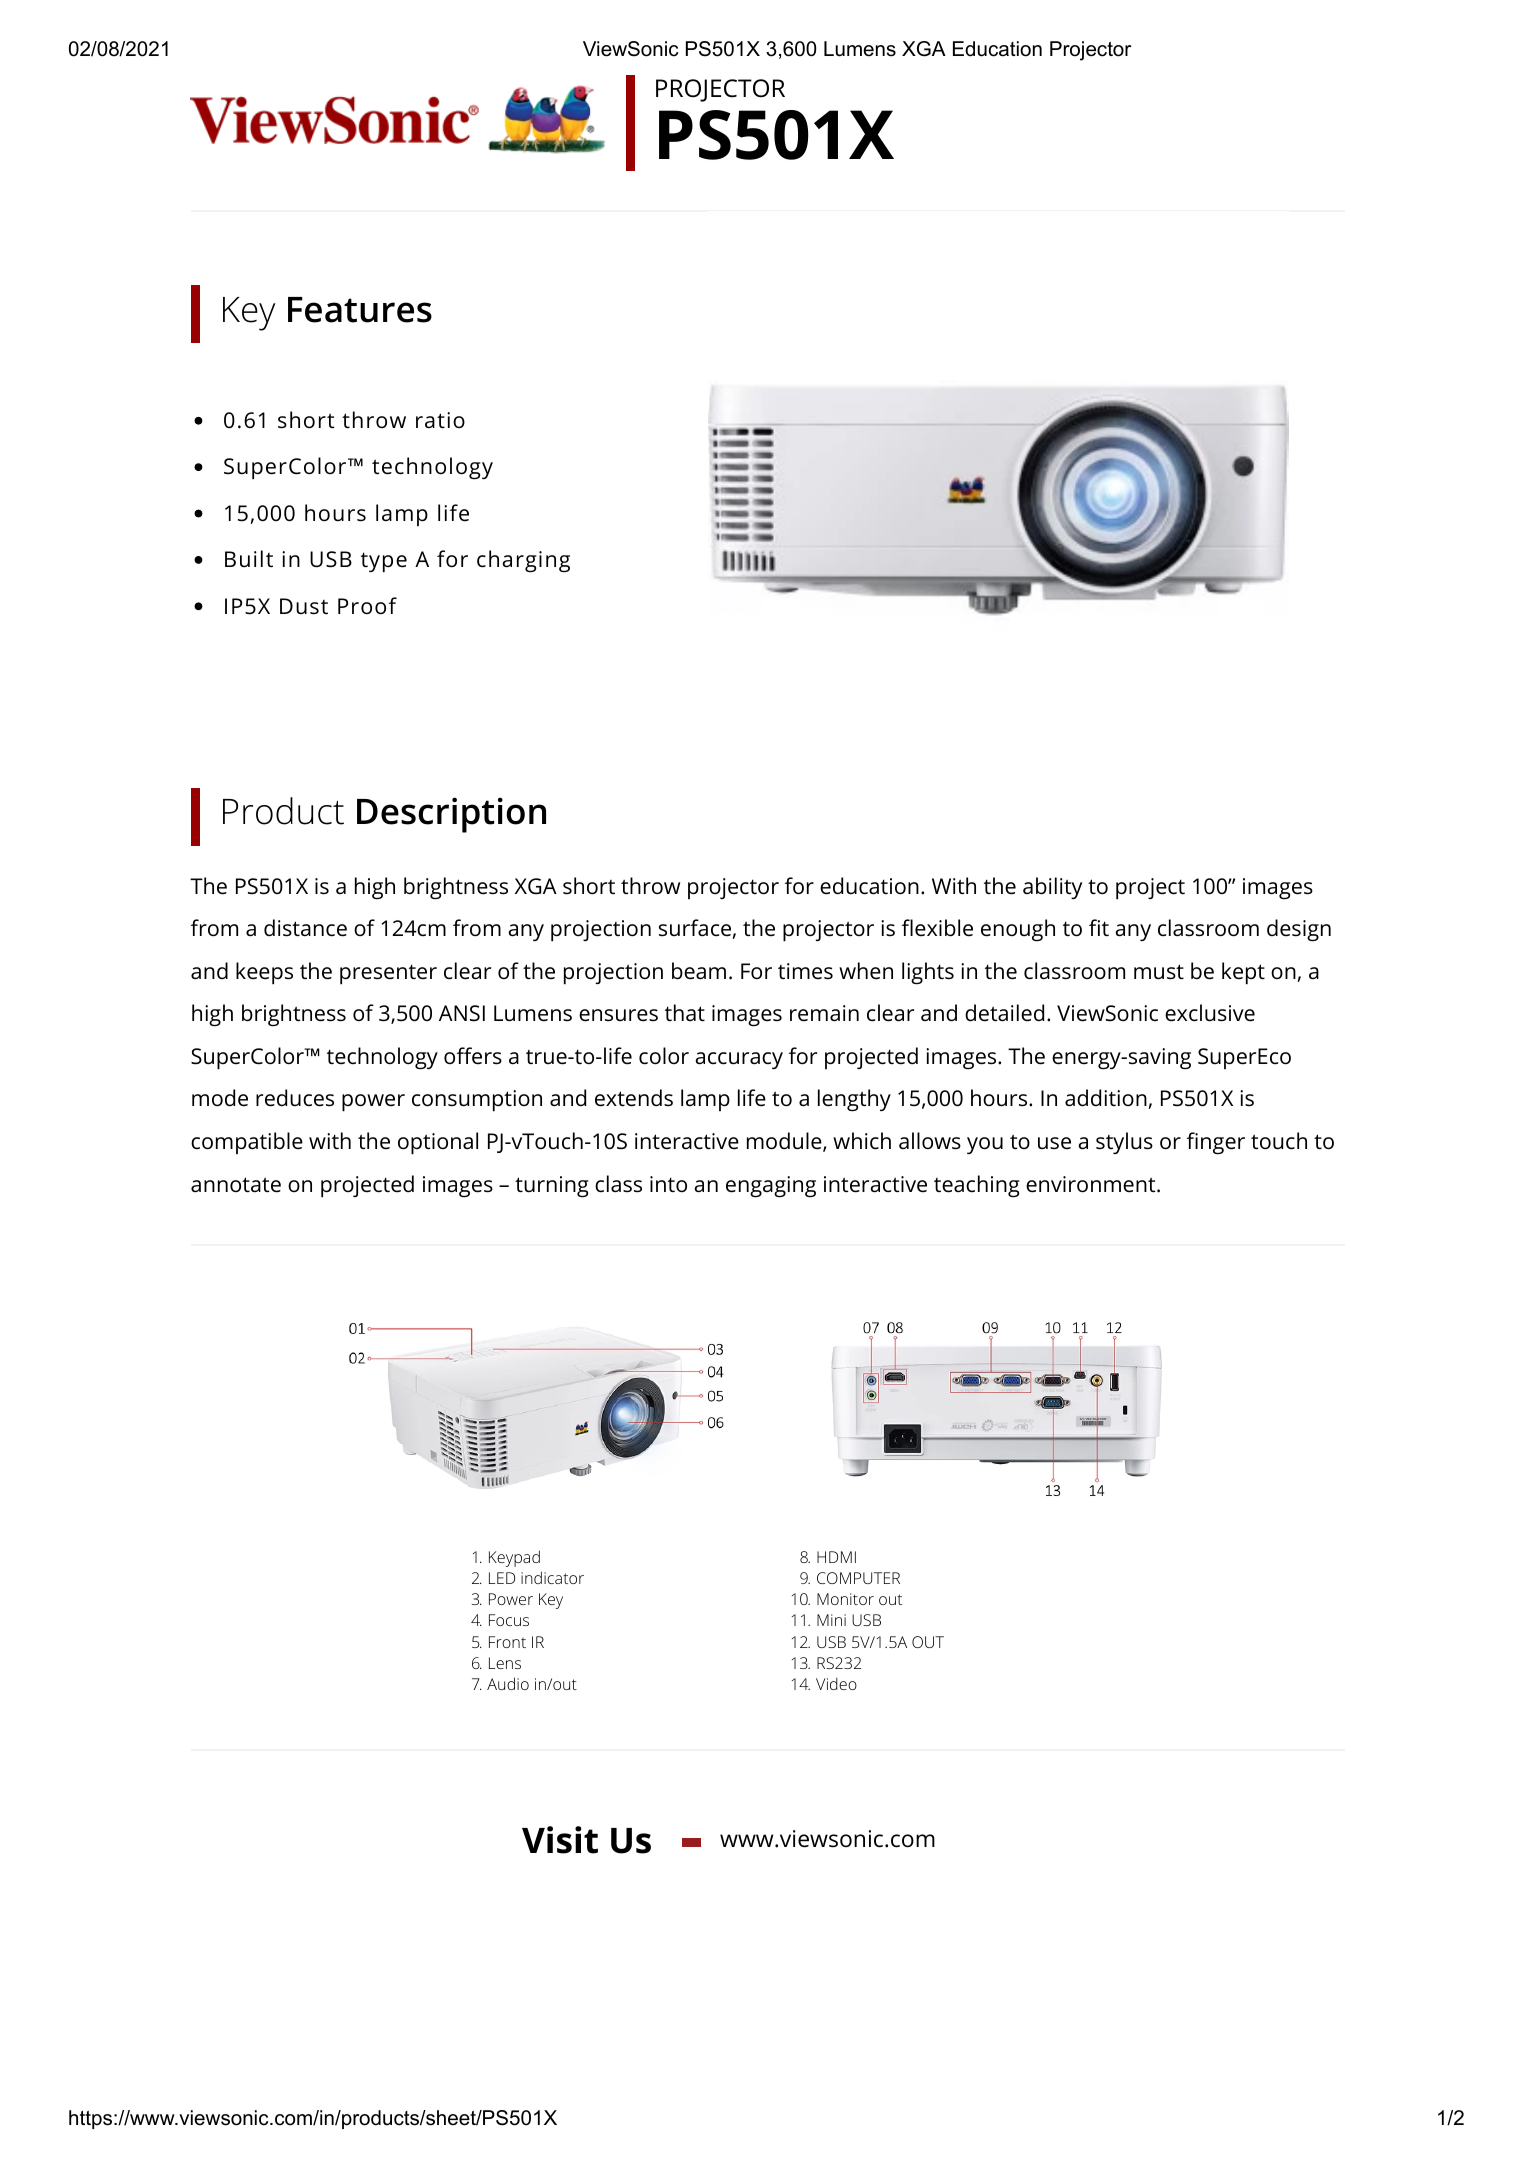  Describe the element at coordinates (836, 1557) in the page. I see `HDMI` at that location.
